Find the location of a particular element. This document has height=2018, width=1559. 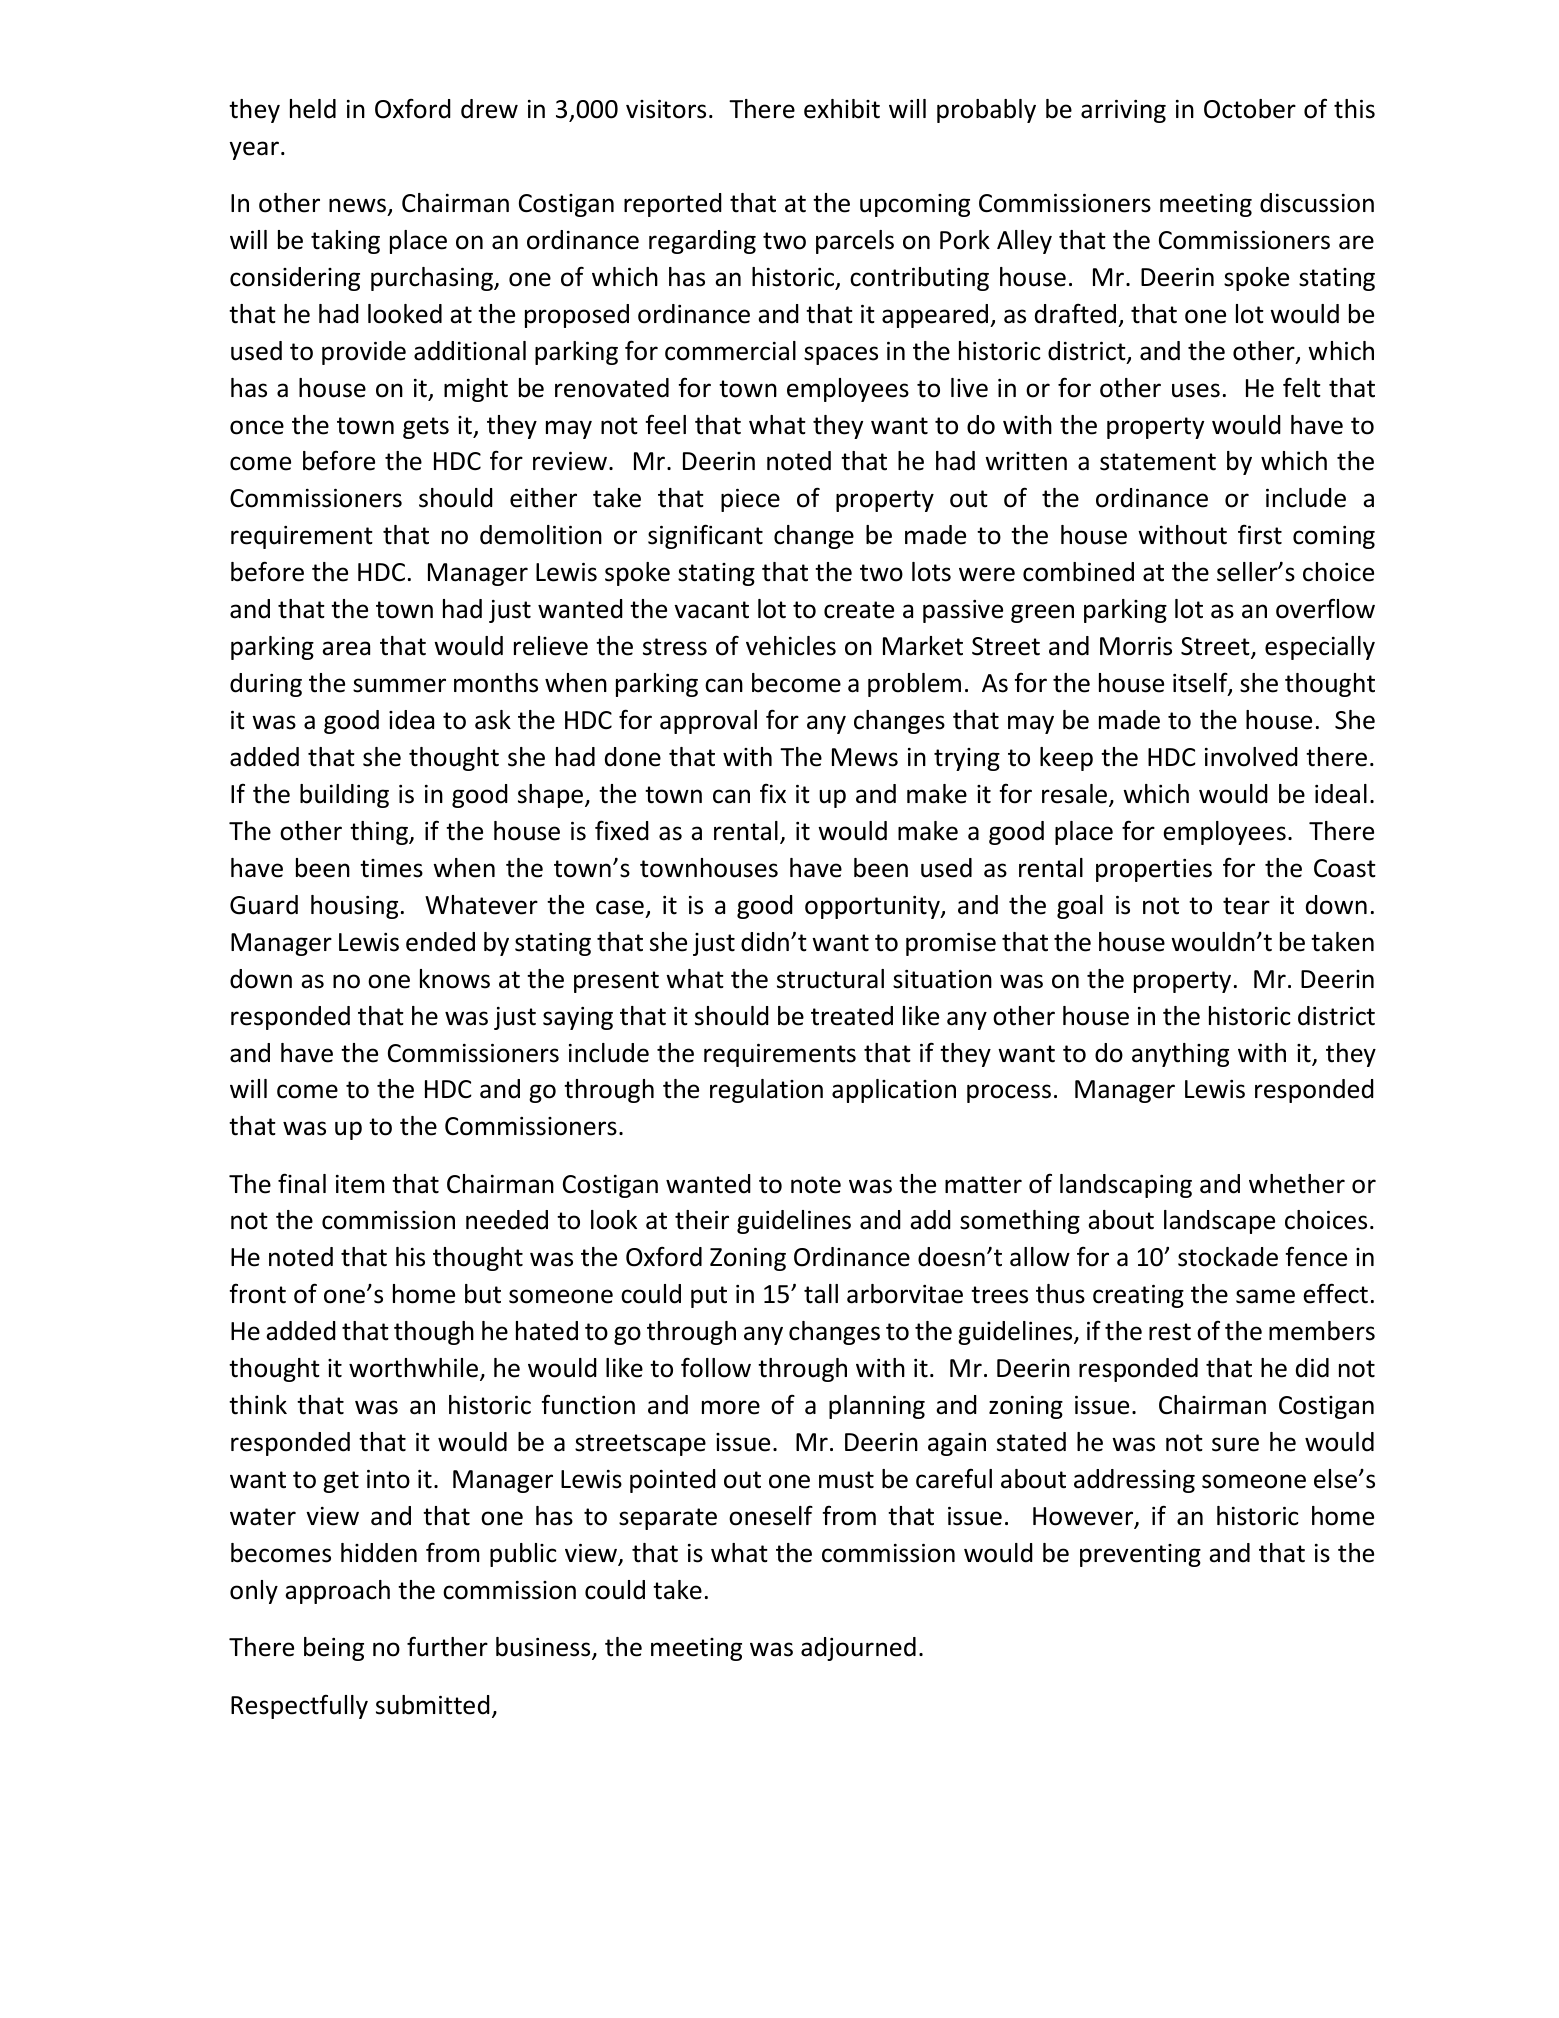

exhibit is located at coordinates (842, 109).
